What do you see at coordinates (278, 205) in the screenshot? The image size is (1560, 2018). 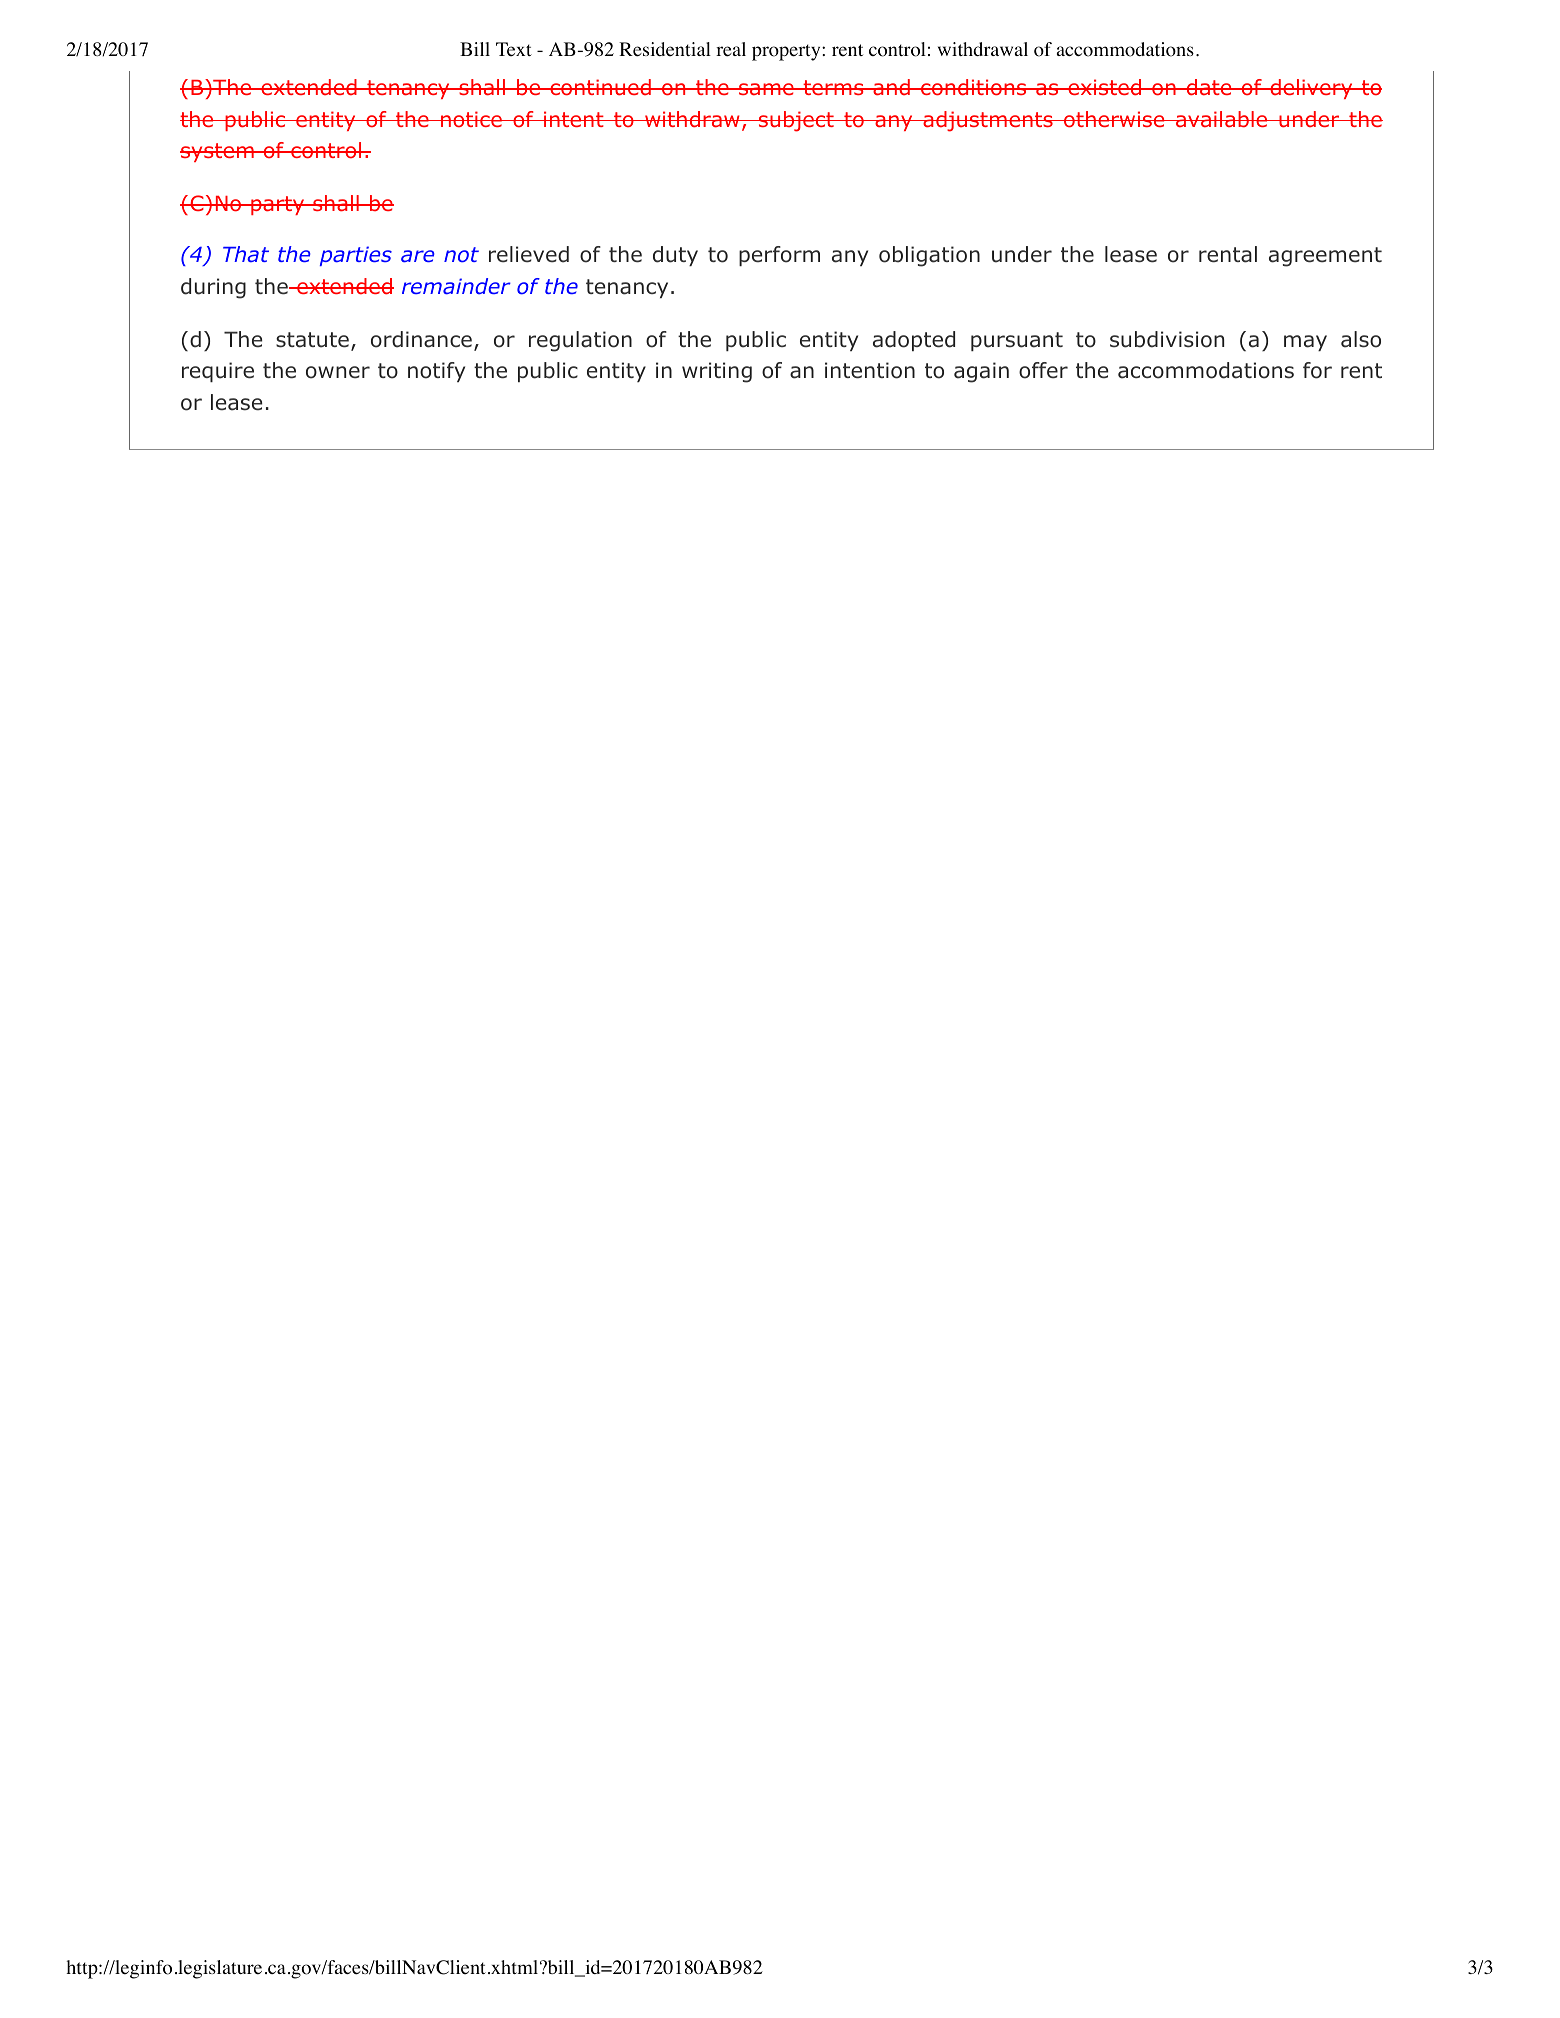 I see `party` at bounding box center [278, 205].
